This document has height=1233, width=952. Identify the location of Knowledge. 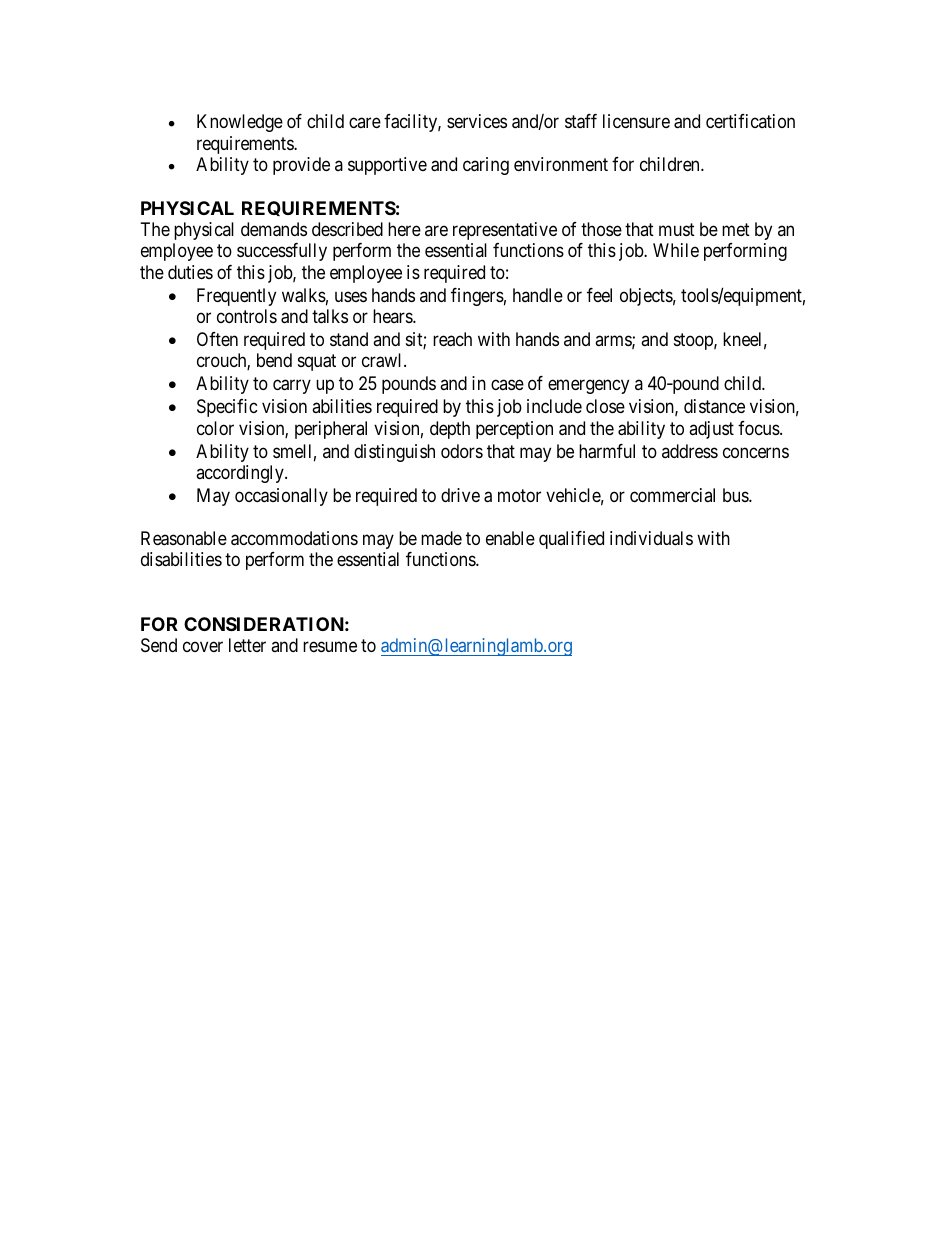
(240, 123).
